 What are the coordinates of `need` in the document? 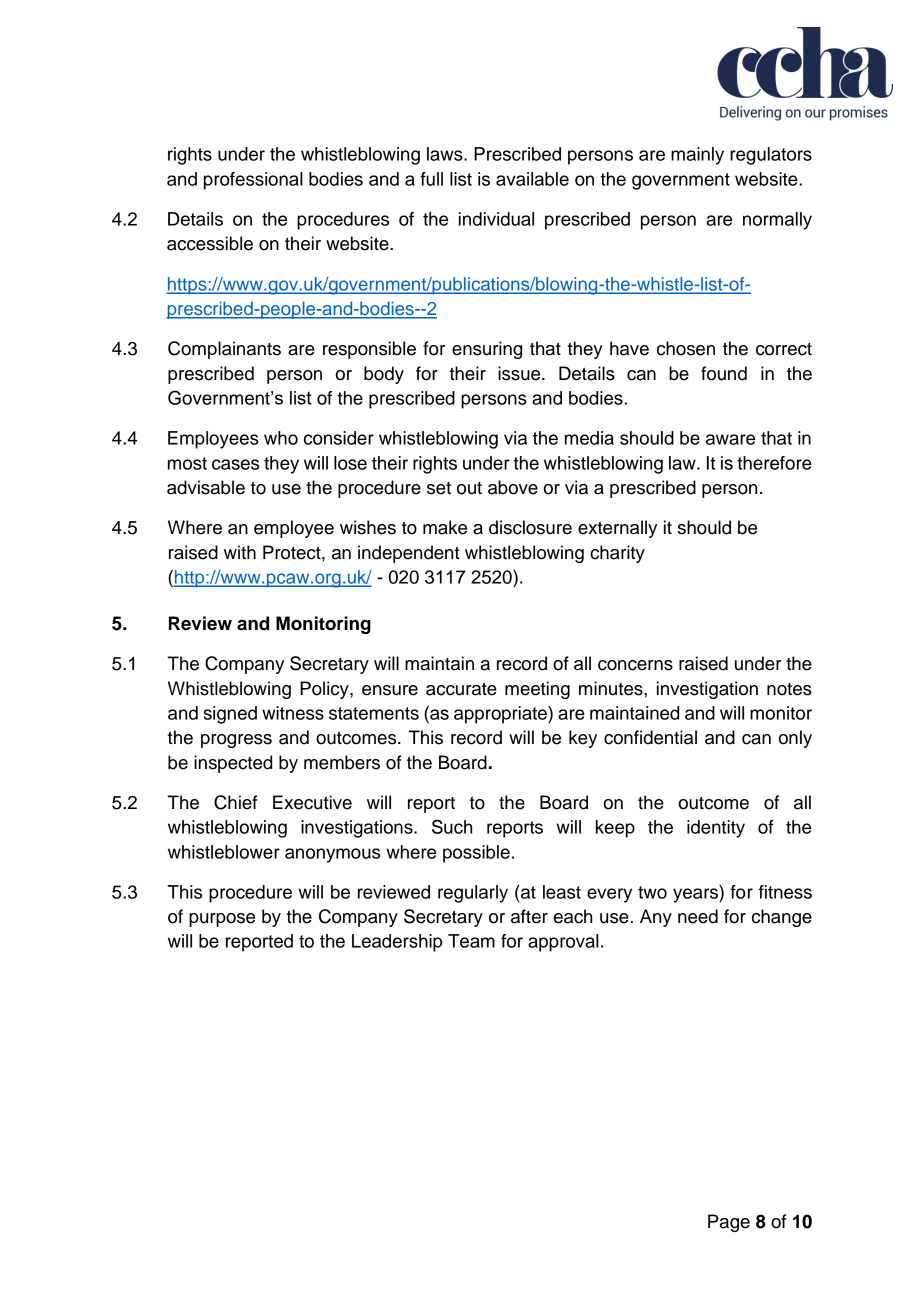 It's located at (698, 916).
